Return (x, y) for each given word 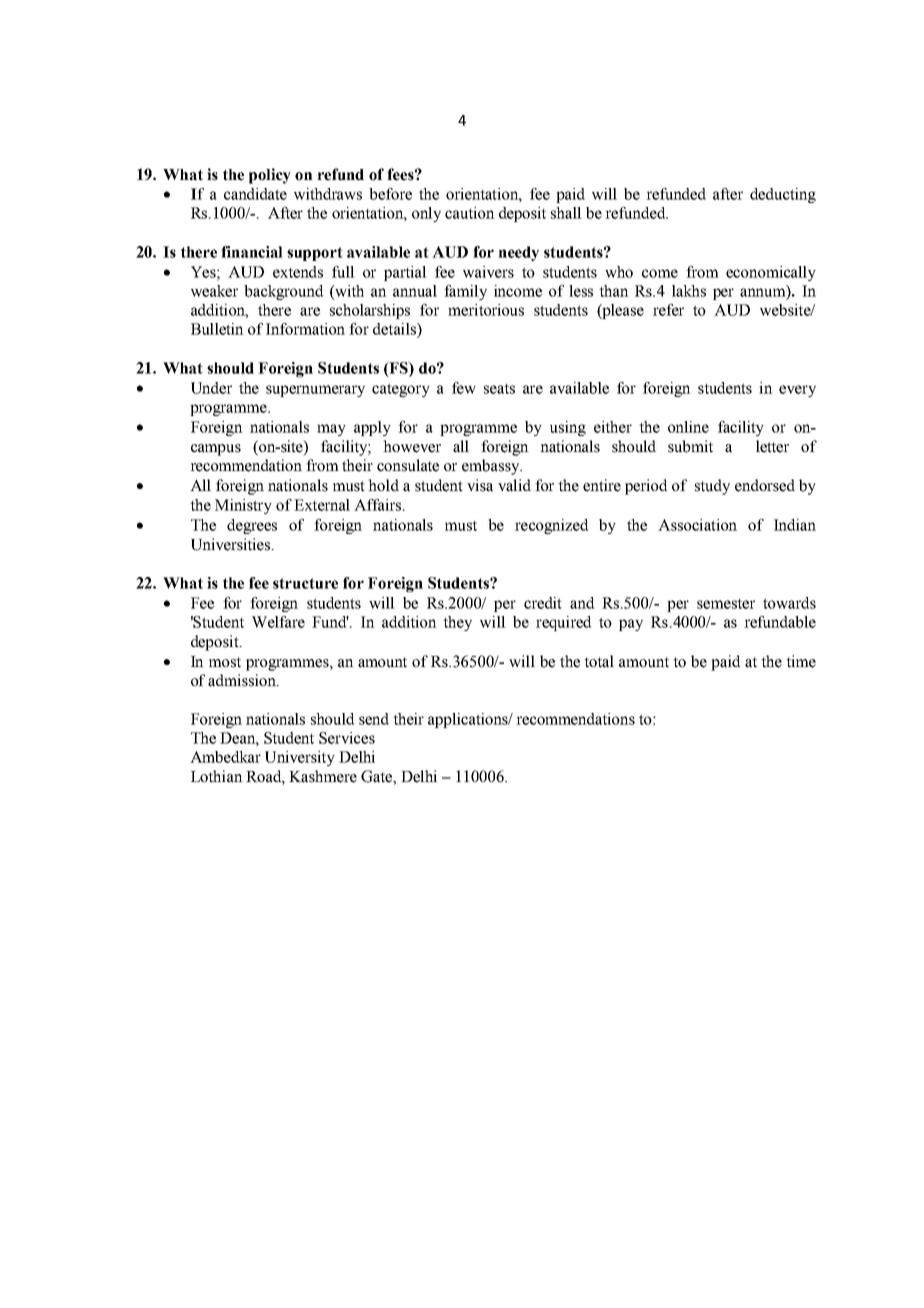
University (300, 758)
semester (726, 603)
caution (470, 213)
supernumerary (315, 391)
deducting (783, 195)
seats (499, 388)
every (797, 391)
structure (305, 583)
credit (543, 603)
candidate (255, 194)
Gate (377, 776)
